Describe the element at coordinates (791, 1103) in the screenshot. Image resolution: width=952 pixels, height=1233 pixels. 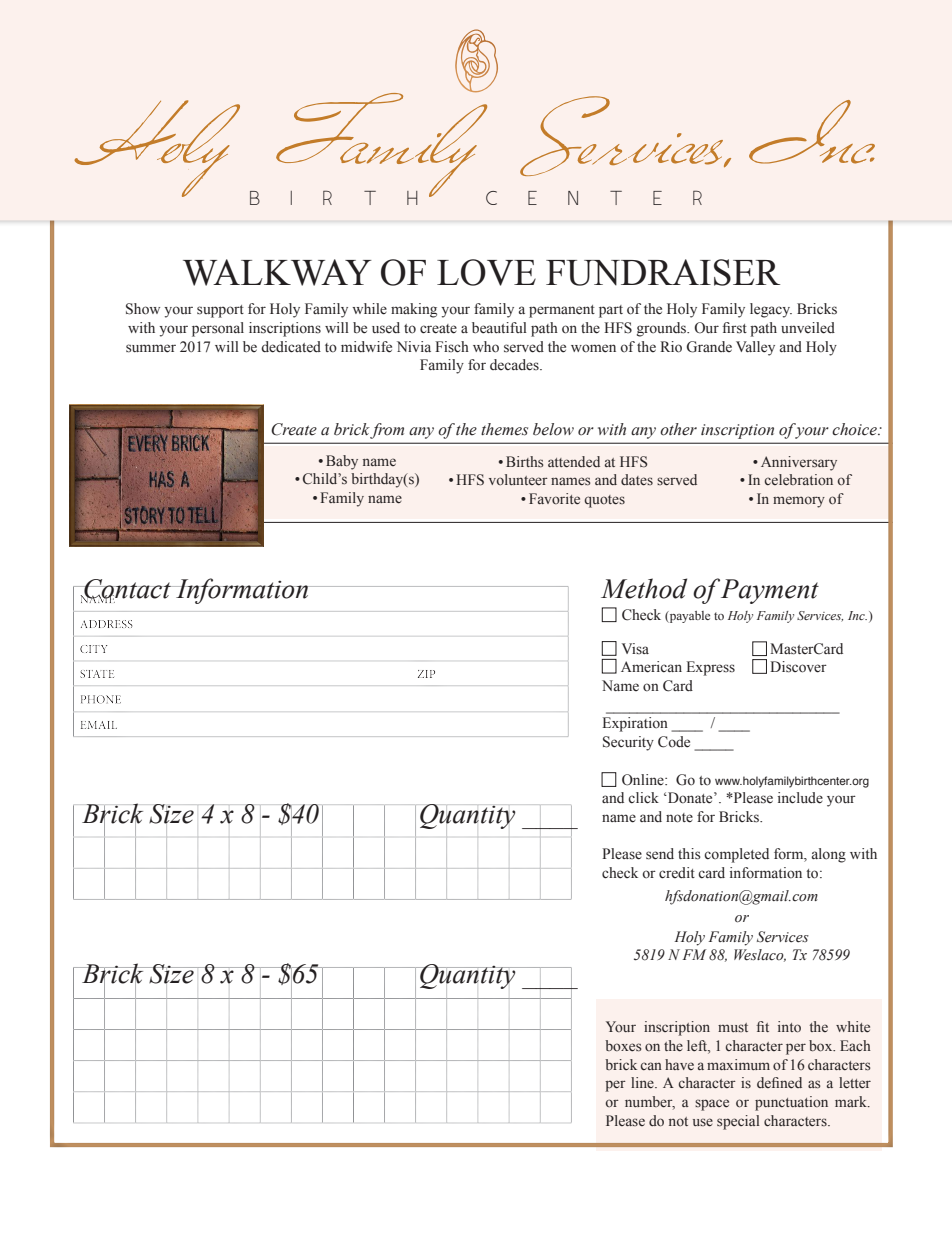
I see `punctuation` at that location.
